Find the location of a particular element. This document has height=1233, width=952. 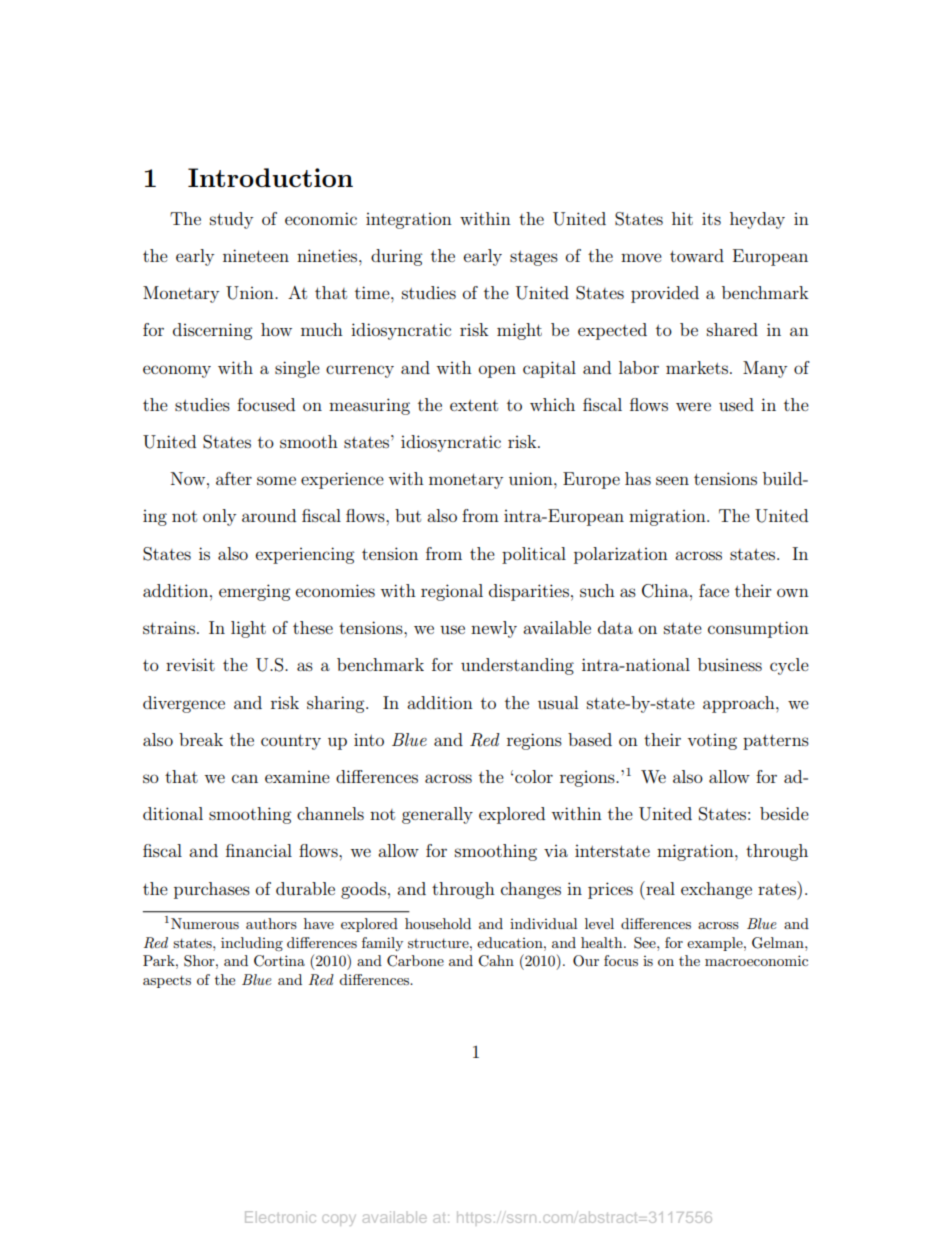

extent is located at coordinates (474, 405).
